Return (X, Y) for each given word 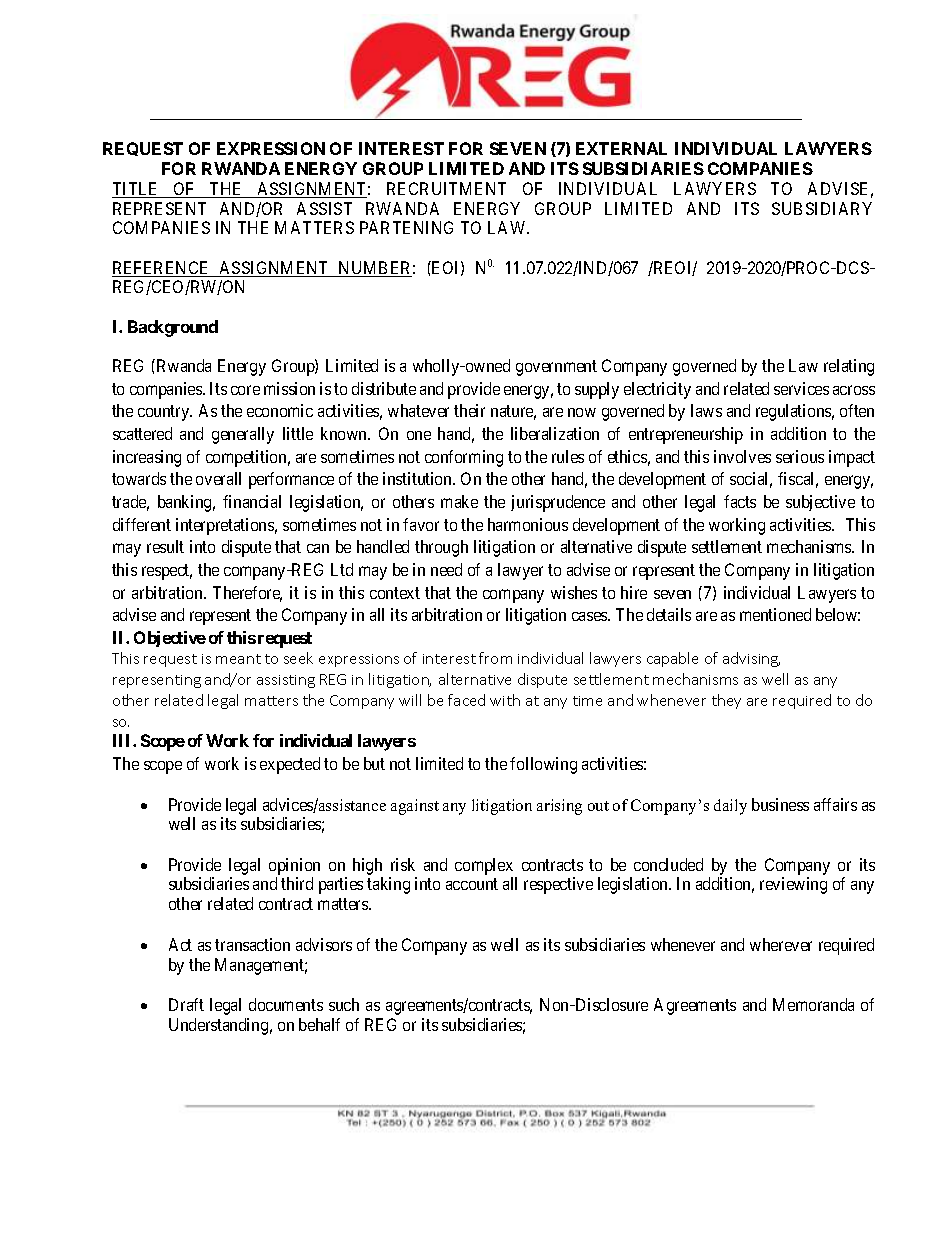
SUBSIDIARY (822, 208)
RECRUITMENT (446, 188)
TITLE (137, 190)
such (344, 1004)
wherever (781, 944)
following (543, 765)
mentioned (775, 614)
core (245, 390)
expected (290, 765)
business (780, 804)
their (469, 410)
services (801, 388)
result (165, 546)
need (446, 569)
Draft (186, 1004)
